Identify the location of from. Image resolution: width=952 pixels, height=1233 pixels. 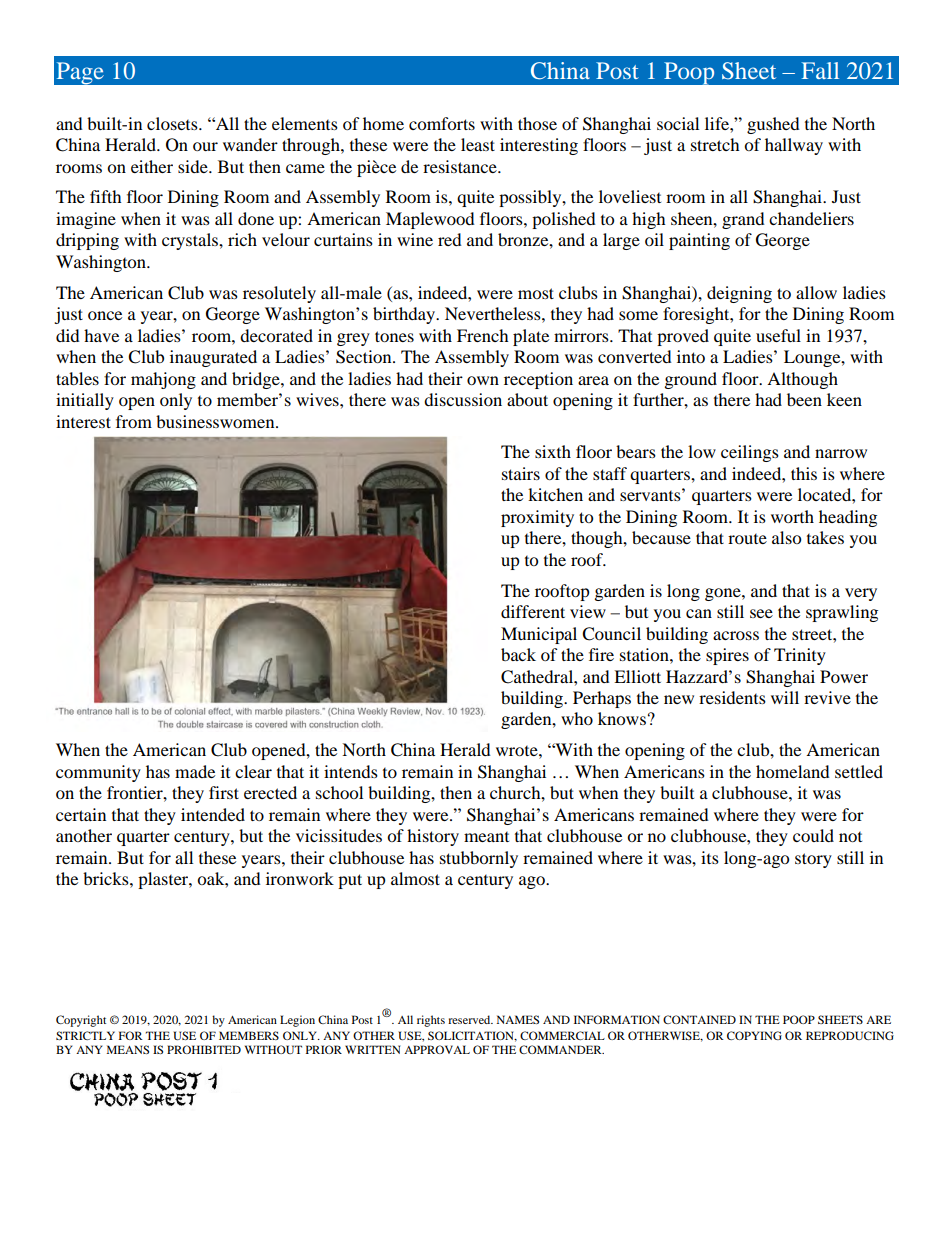
(134, 421).
